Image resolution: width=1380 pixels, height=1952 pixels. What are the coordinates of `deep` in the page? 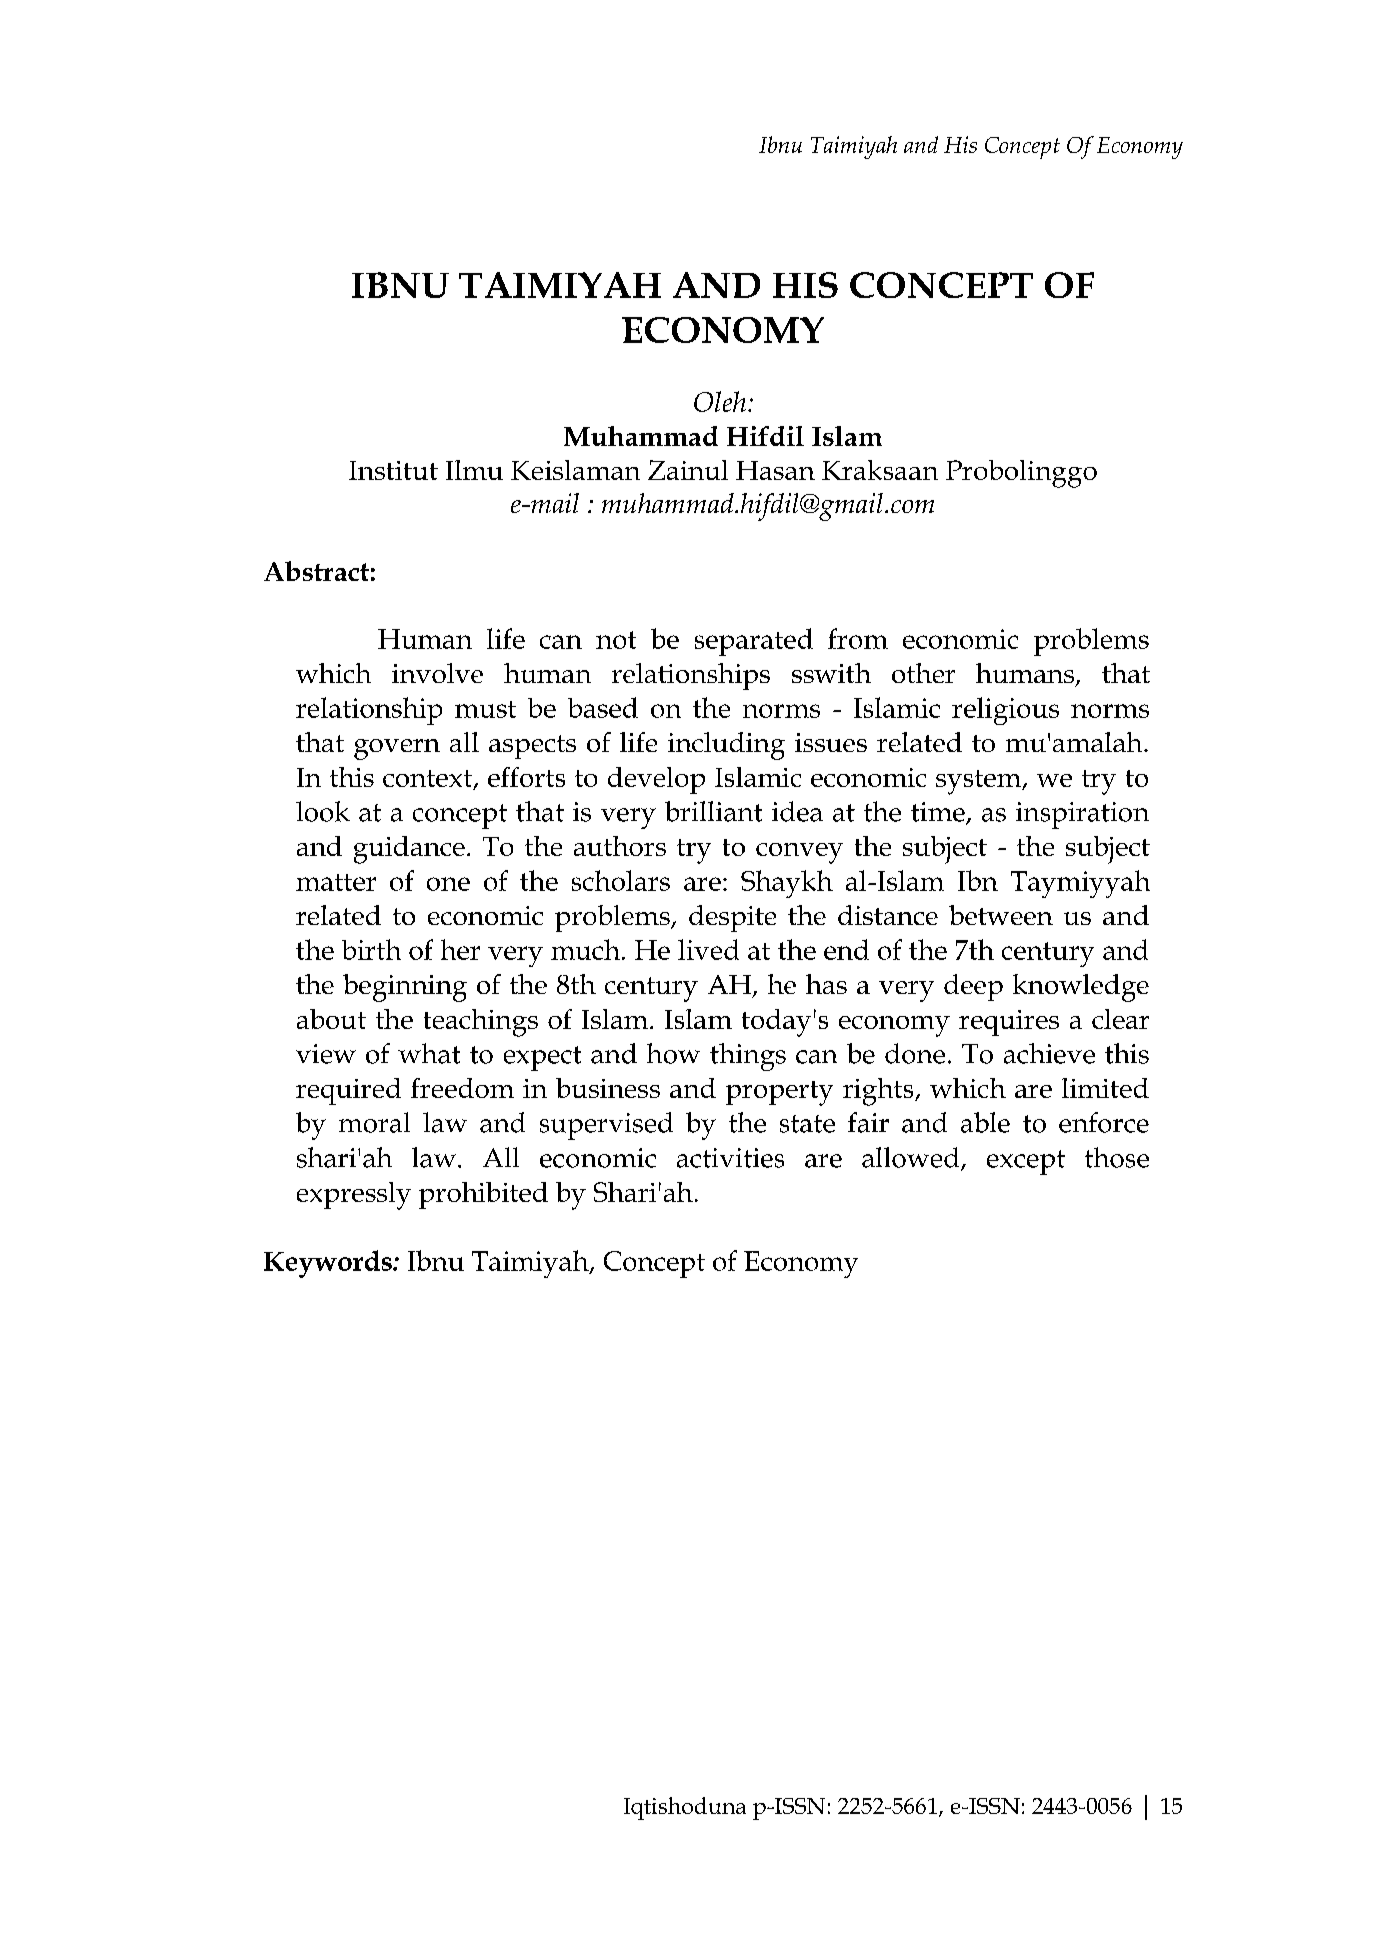 It's located at (973, 987).
